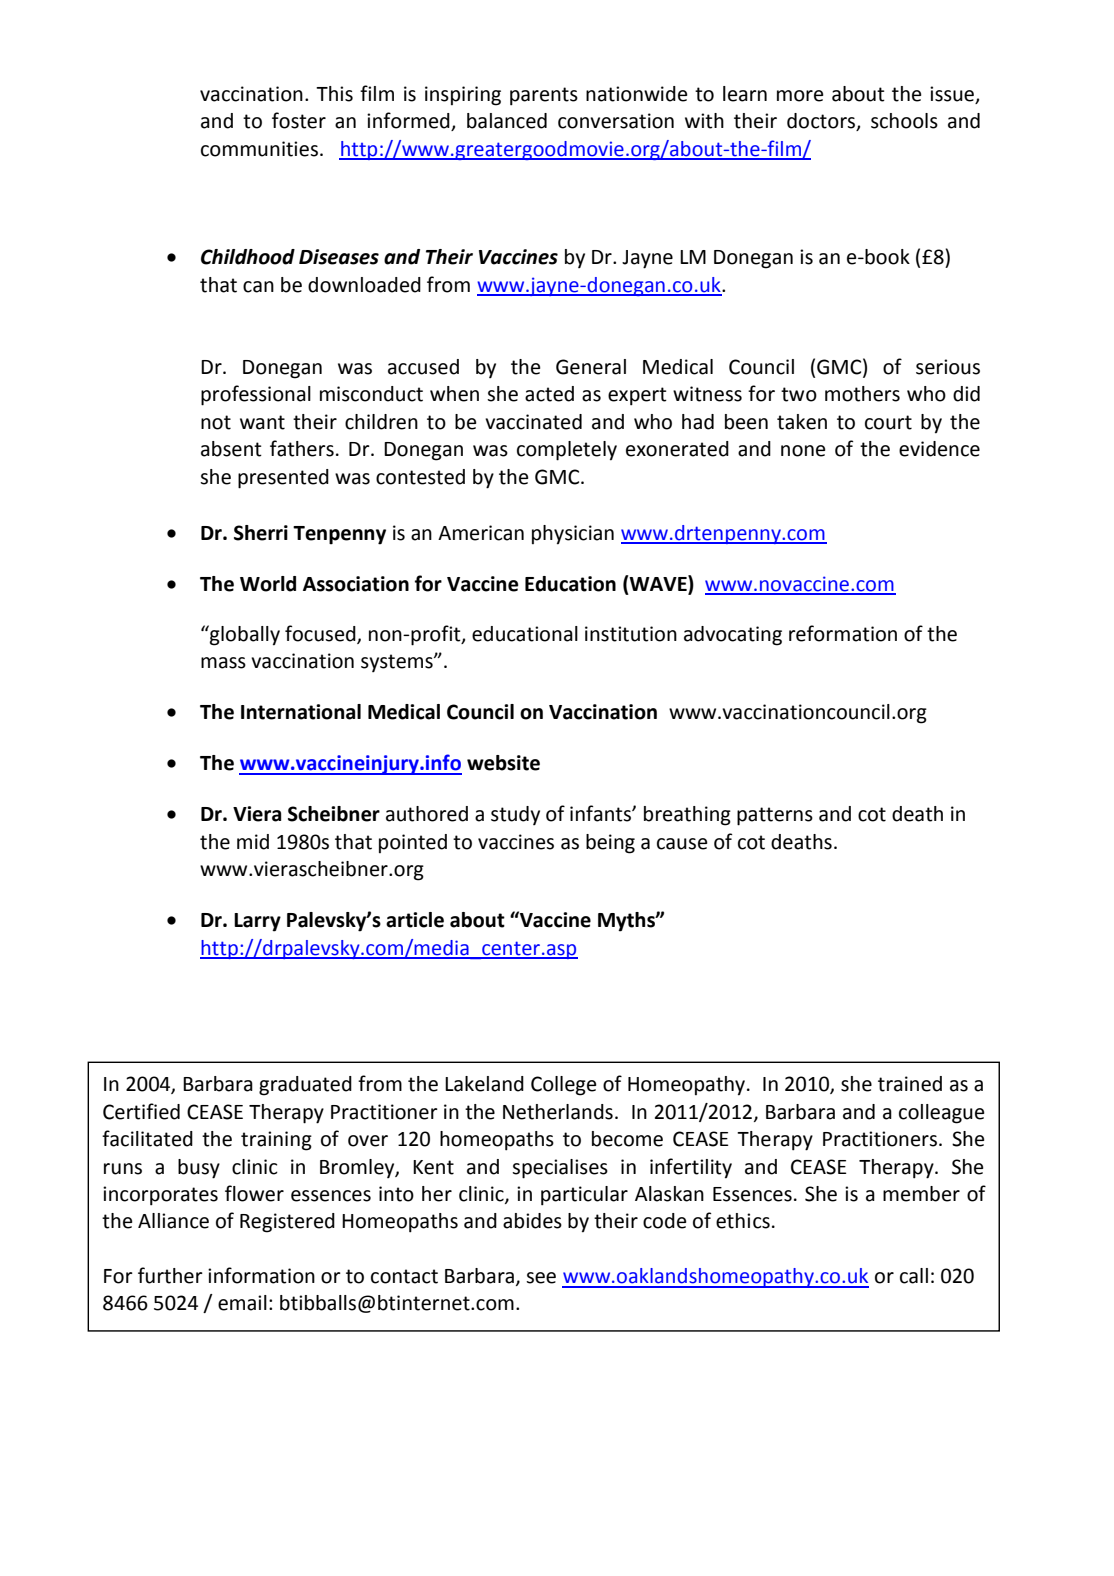 The image size is (1114, 1576). What do you see at coordinates (256, 395) in the image?
I see `professional` at bounding box center [256, 395].
